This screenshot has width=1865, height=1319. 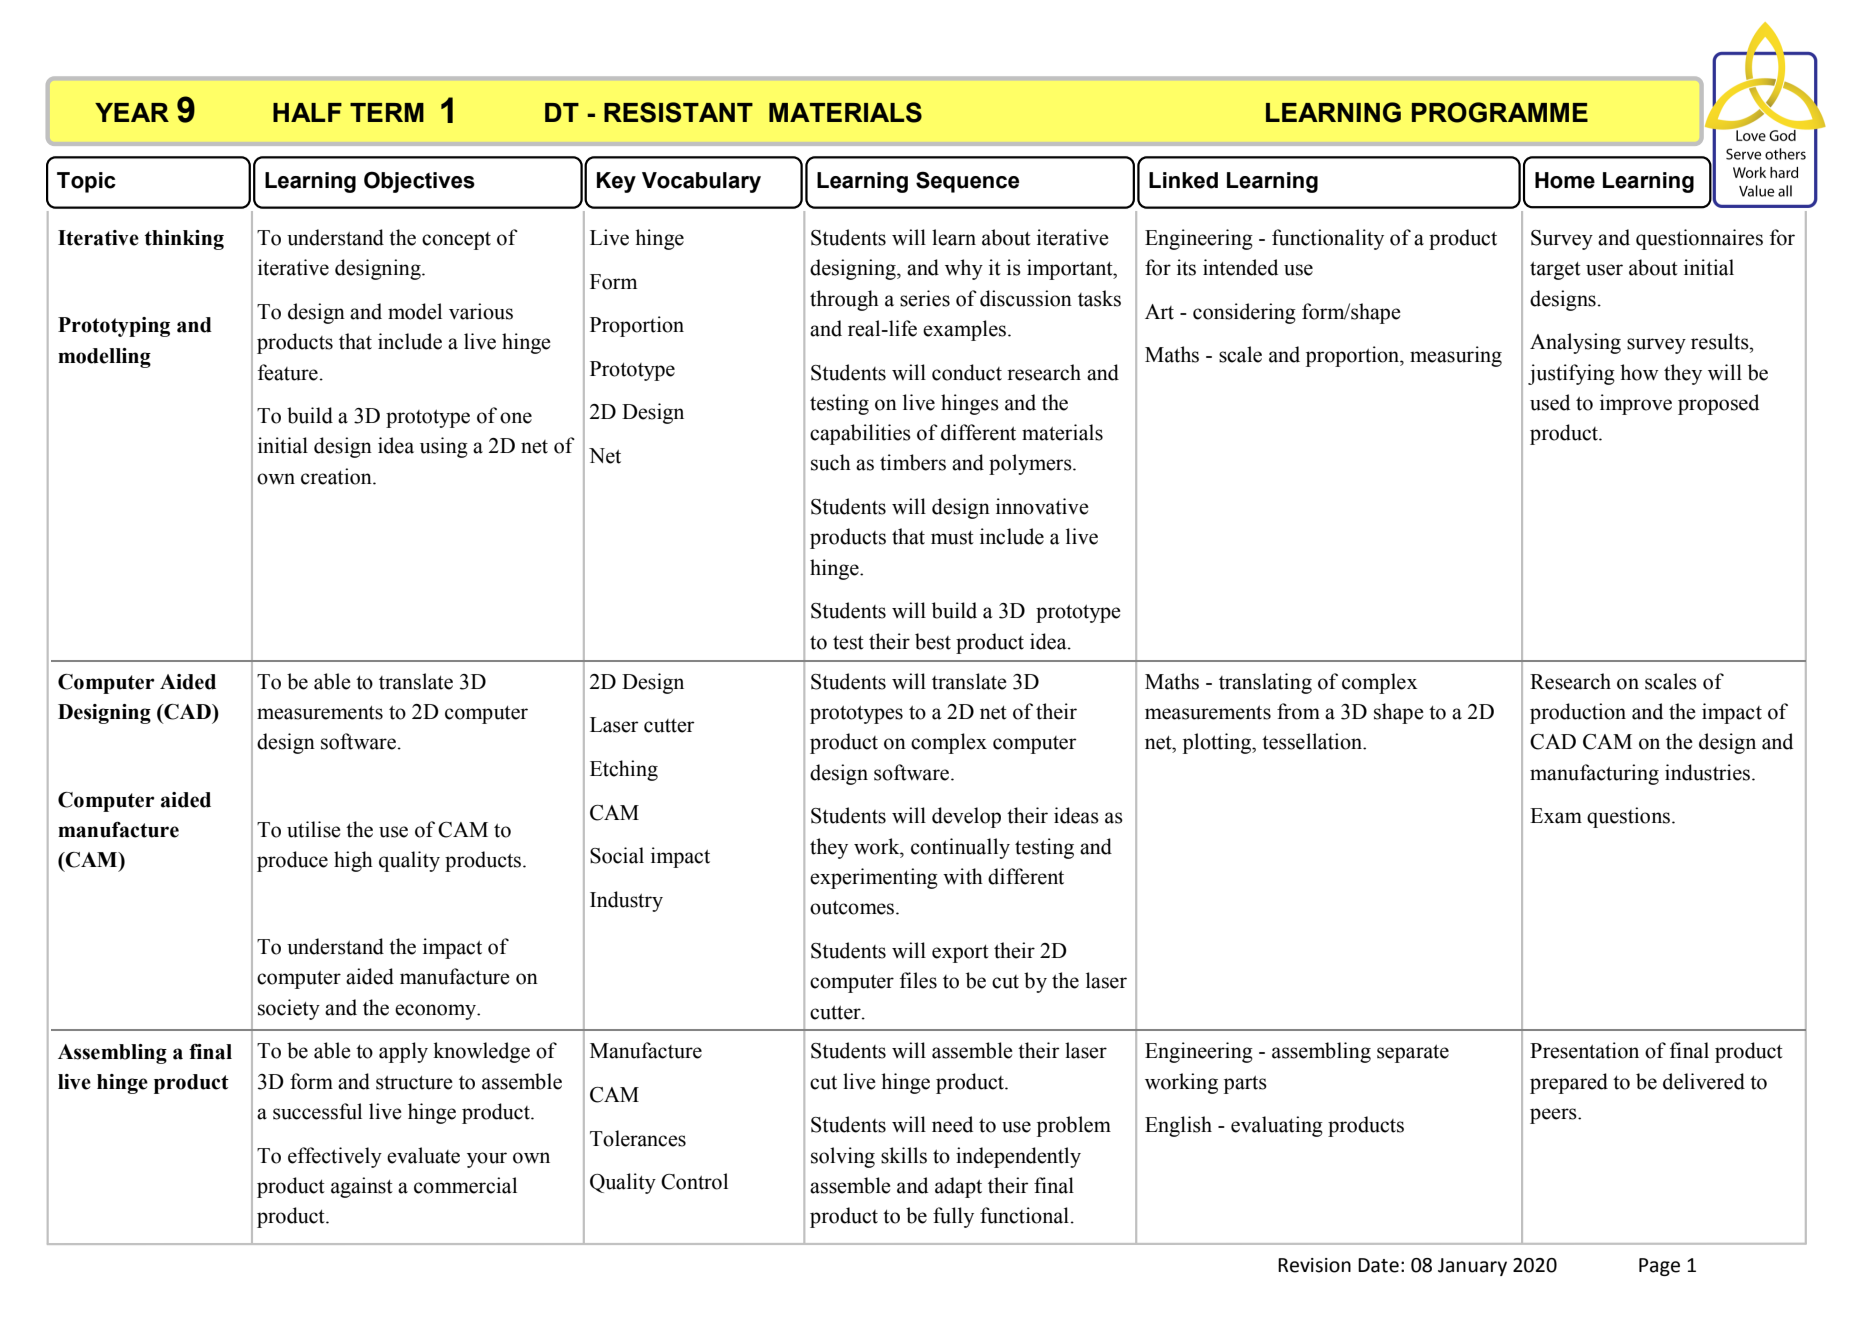 What do you see at coordinates (1500, 112) in the screenshot?
I see `PROGRAMME` at bounding box center [1500, 112].
